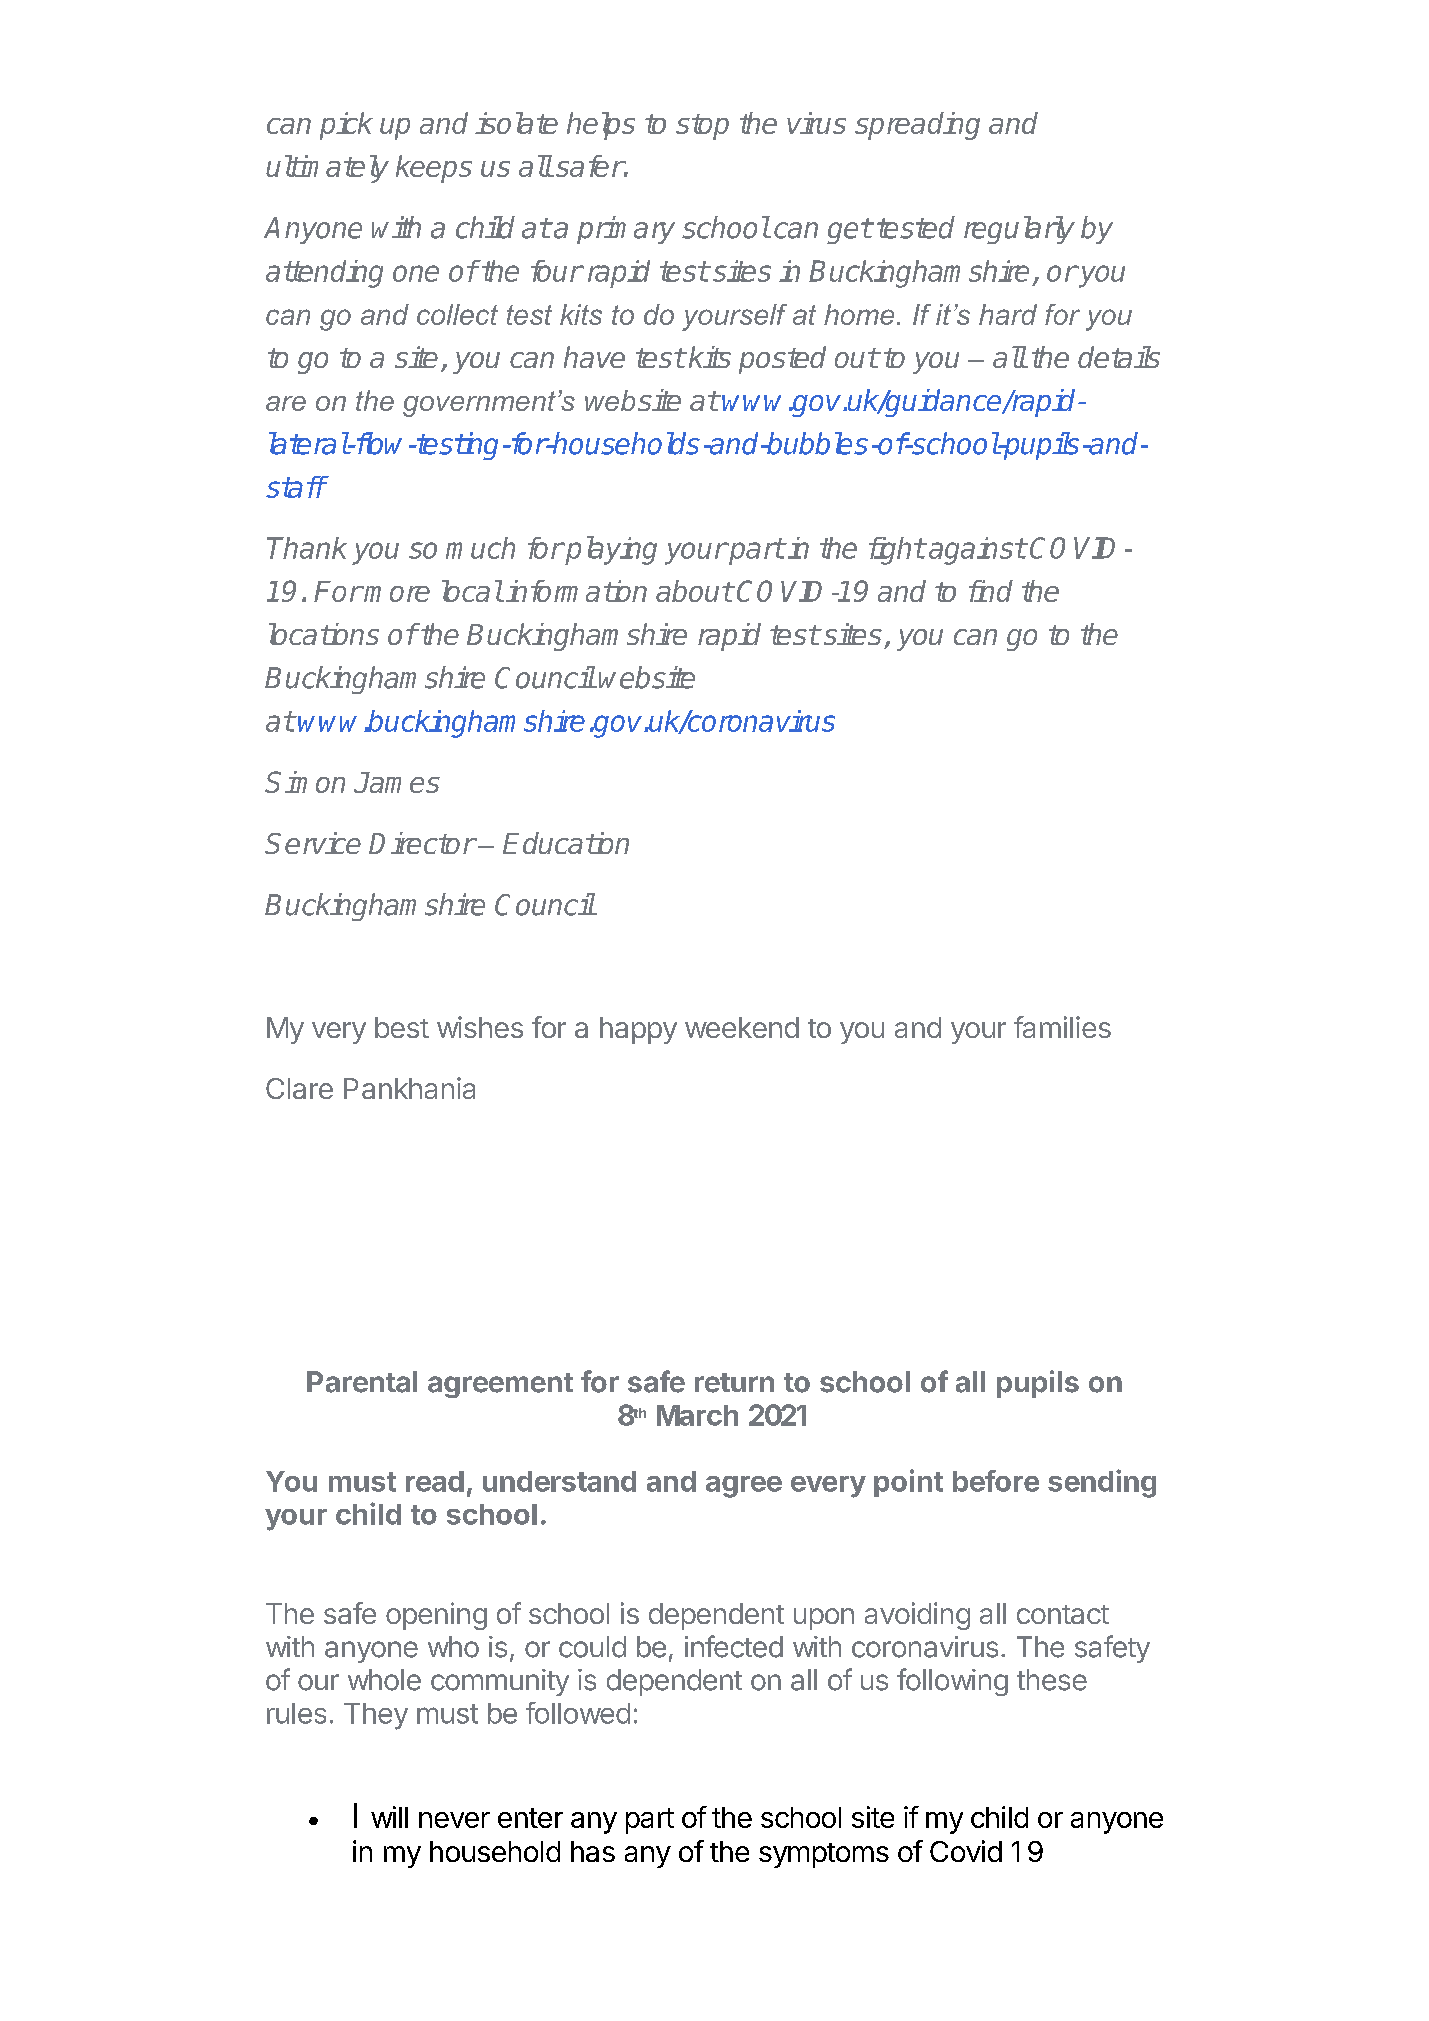 The image size is (1429, 2021). What do you see at coordinates (1052, 1680) in the document?
I see `these` at bounding box center [1052, 1680].
